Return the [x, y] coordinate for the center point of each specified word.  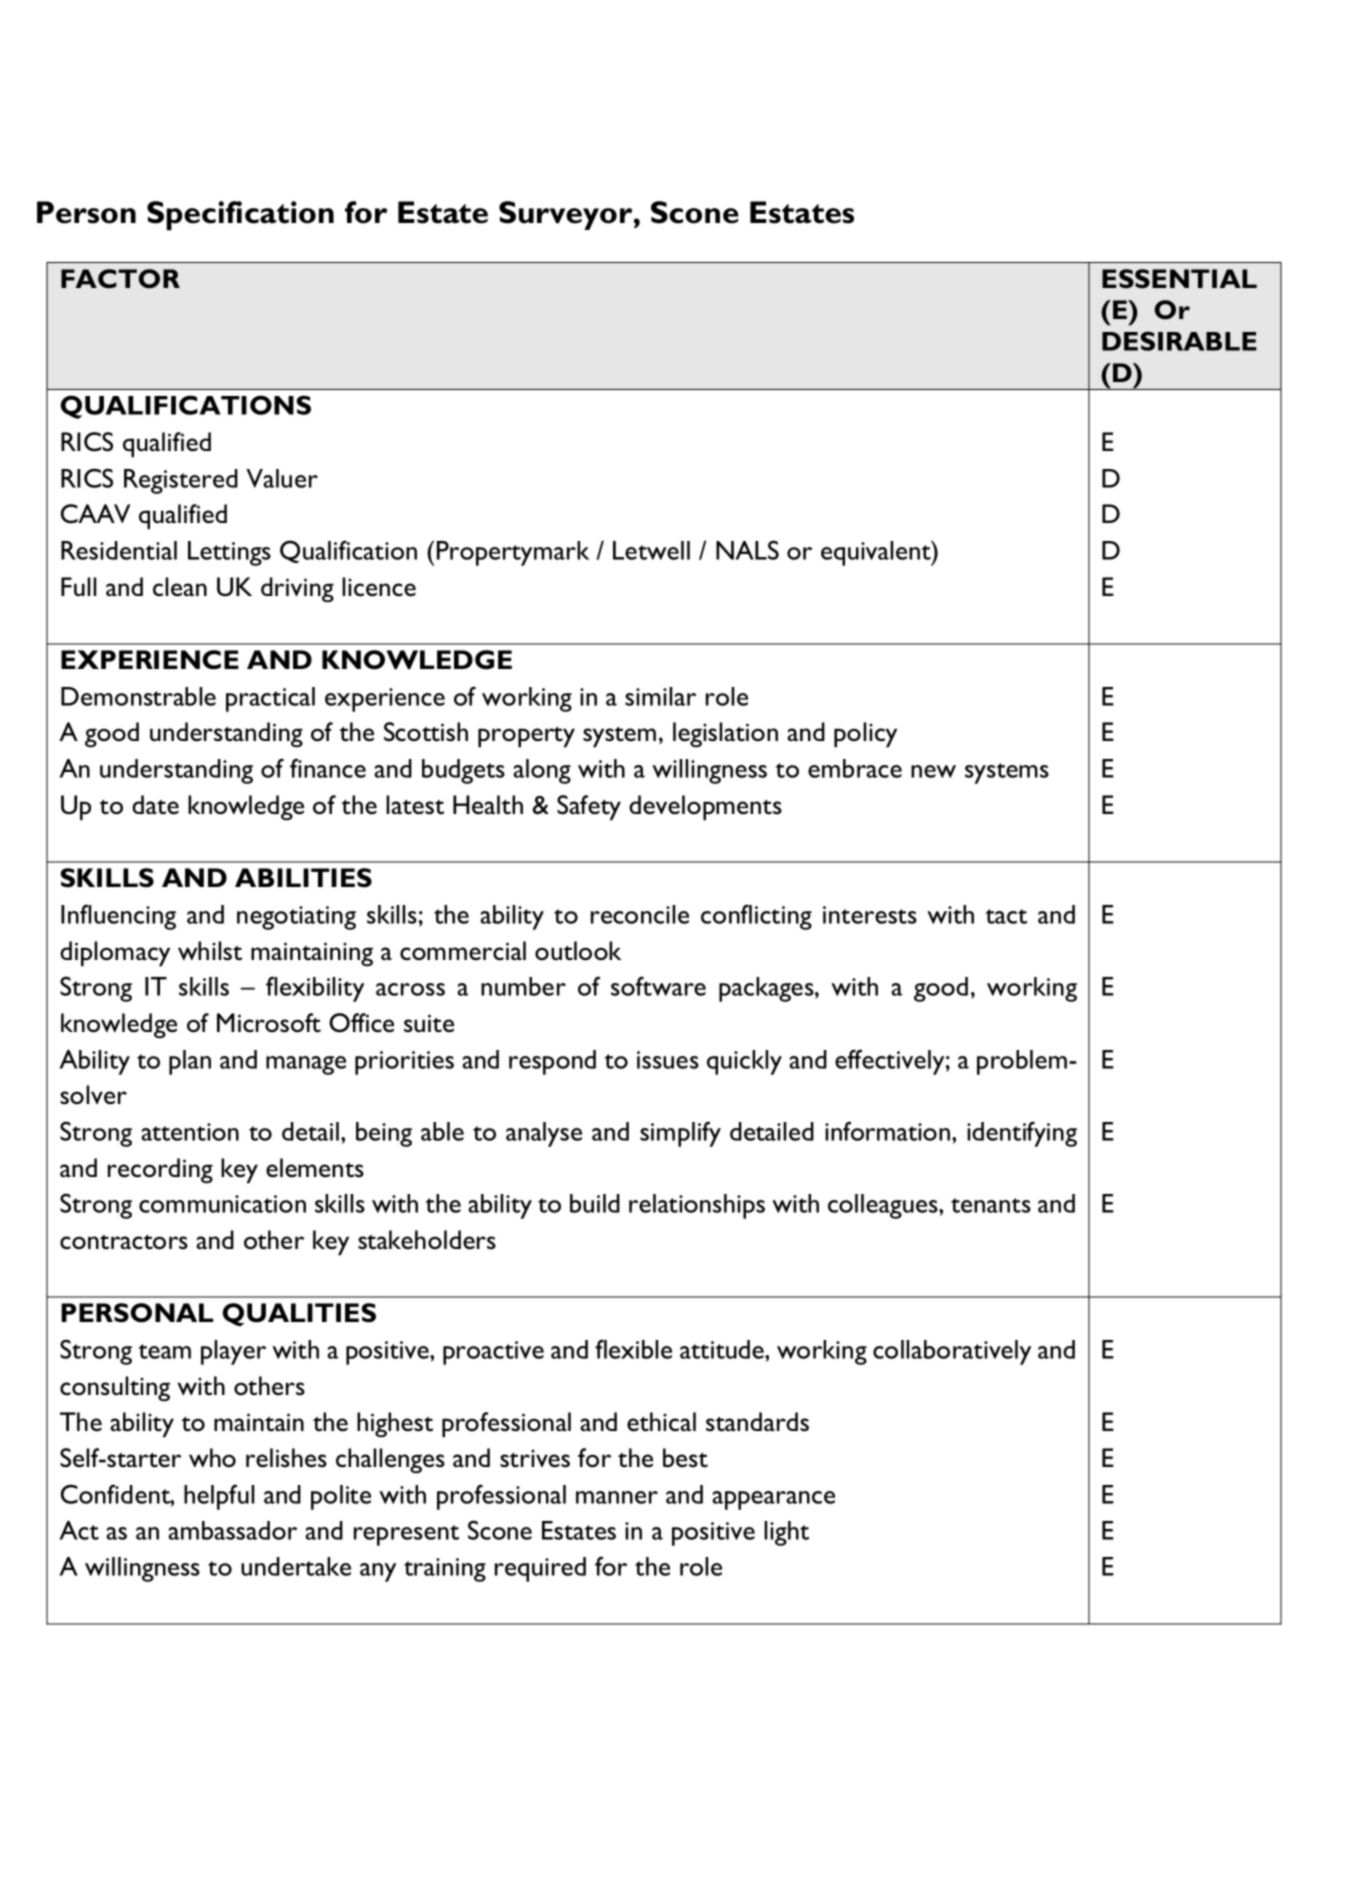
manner [617, 1497]
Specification [240, 216]
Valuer [282, 478]
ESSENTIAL [1179, 279]
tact [1006, 916]
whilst [210, 951]
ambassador [232, 1530]
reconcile [640, 914]
